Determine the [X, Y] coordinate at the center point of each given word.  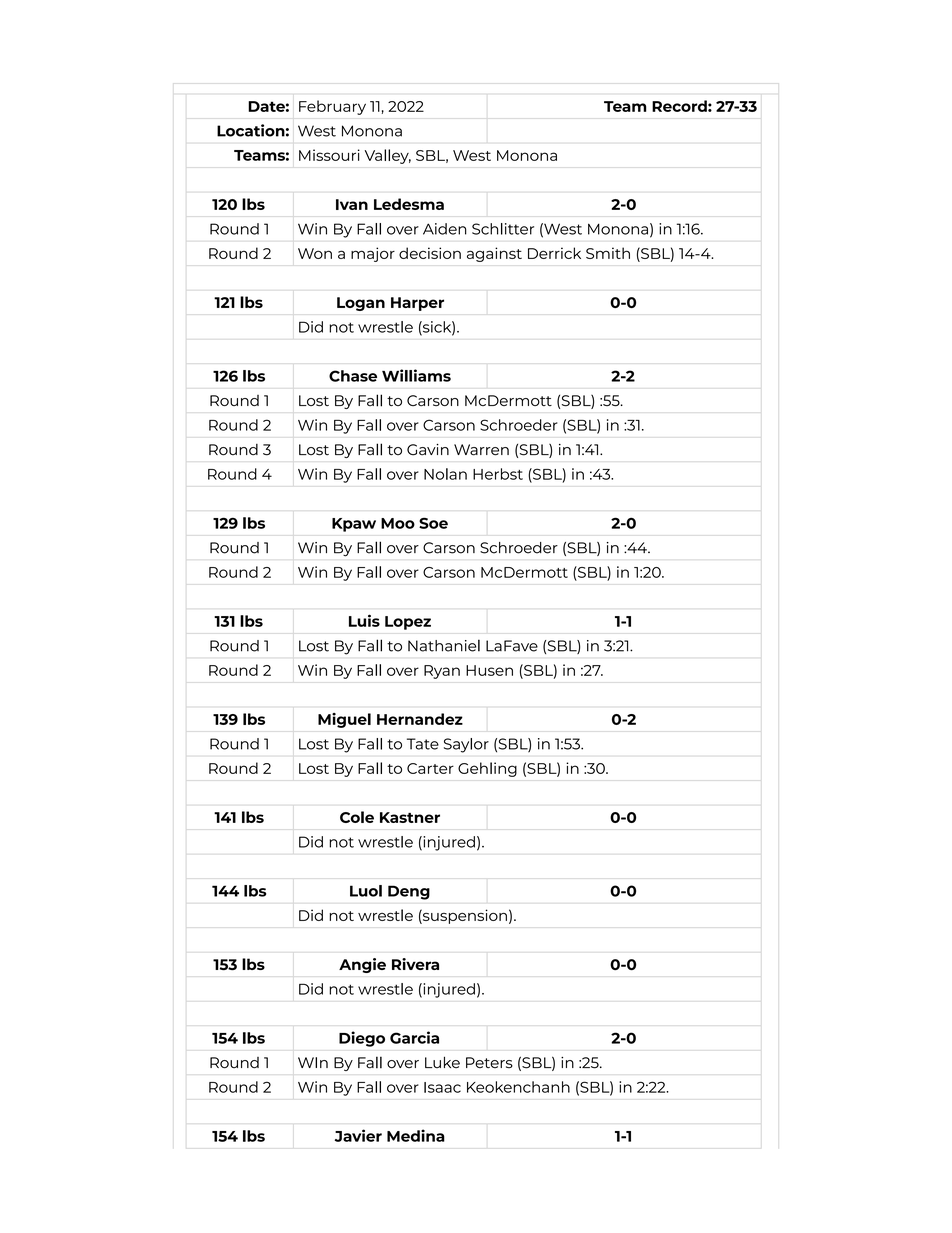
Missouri [329, 155]
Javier [358, 1135]
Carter [430, 768]
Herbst [498, 474]
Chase [353, 376]
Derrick [554, 253]
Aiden [445, 229]
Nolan [445, 474]
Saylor [466, 745]
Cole [357, 817]
